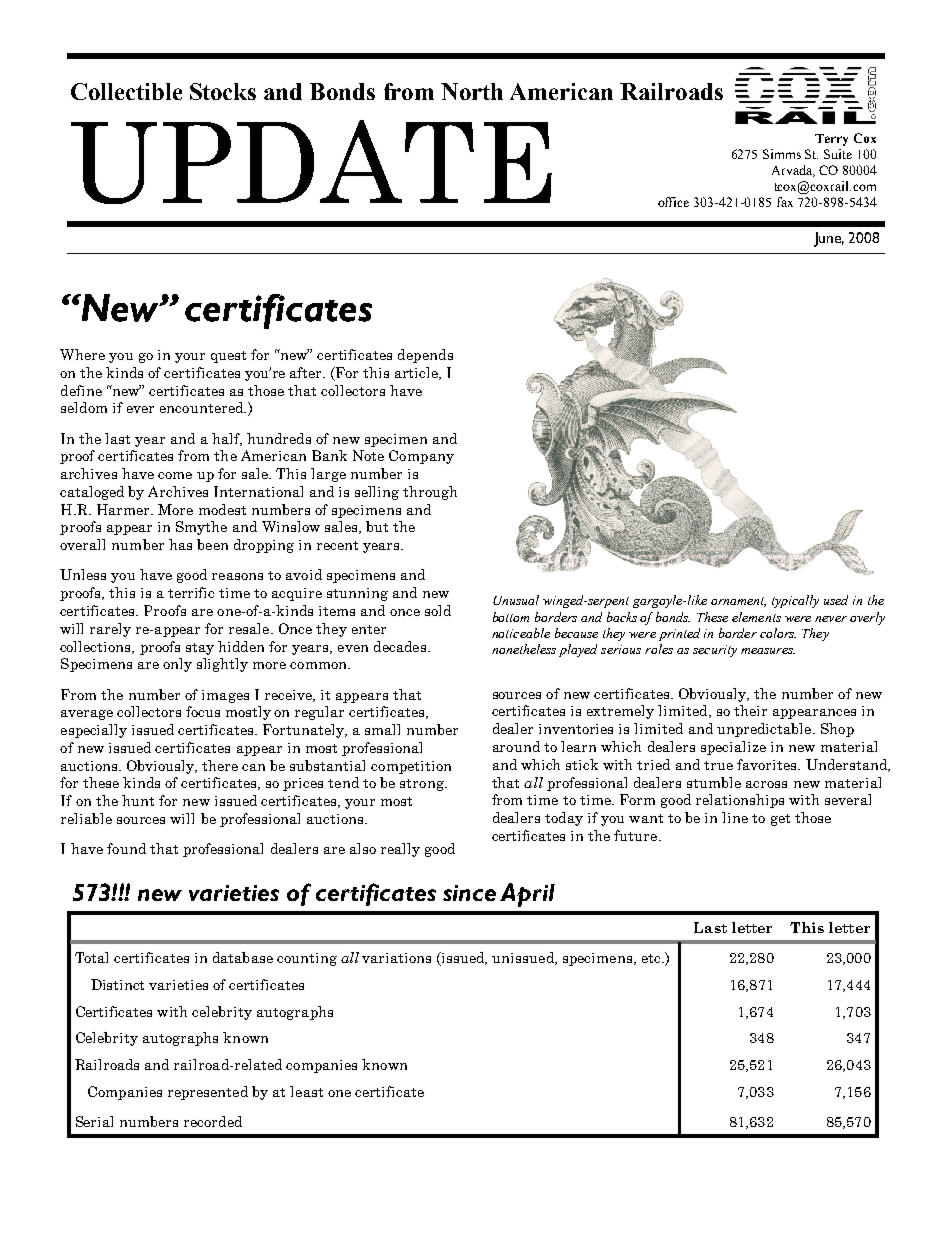 The height and width of the screenshot is (1233, 952). What do you see at coordinates (208, 1093) in the screenshot?
I see `represented` at bounding box center [208, 1093].
